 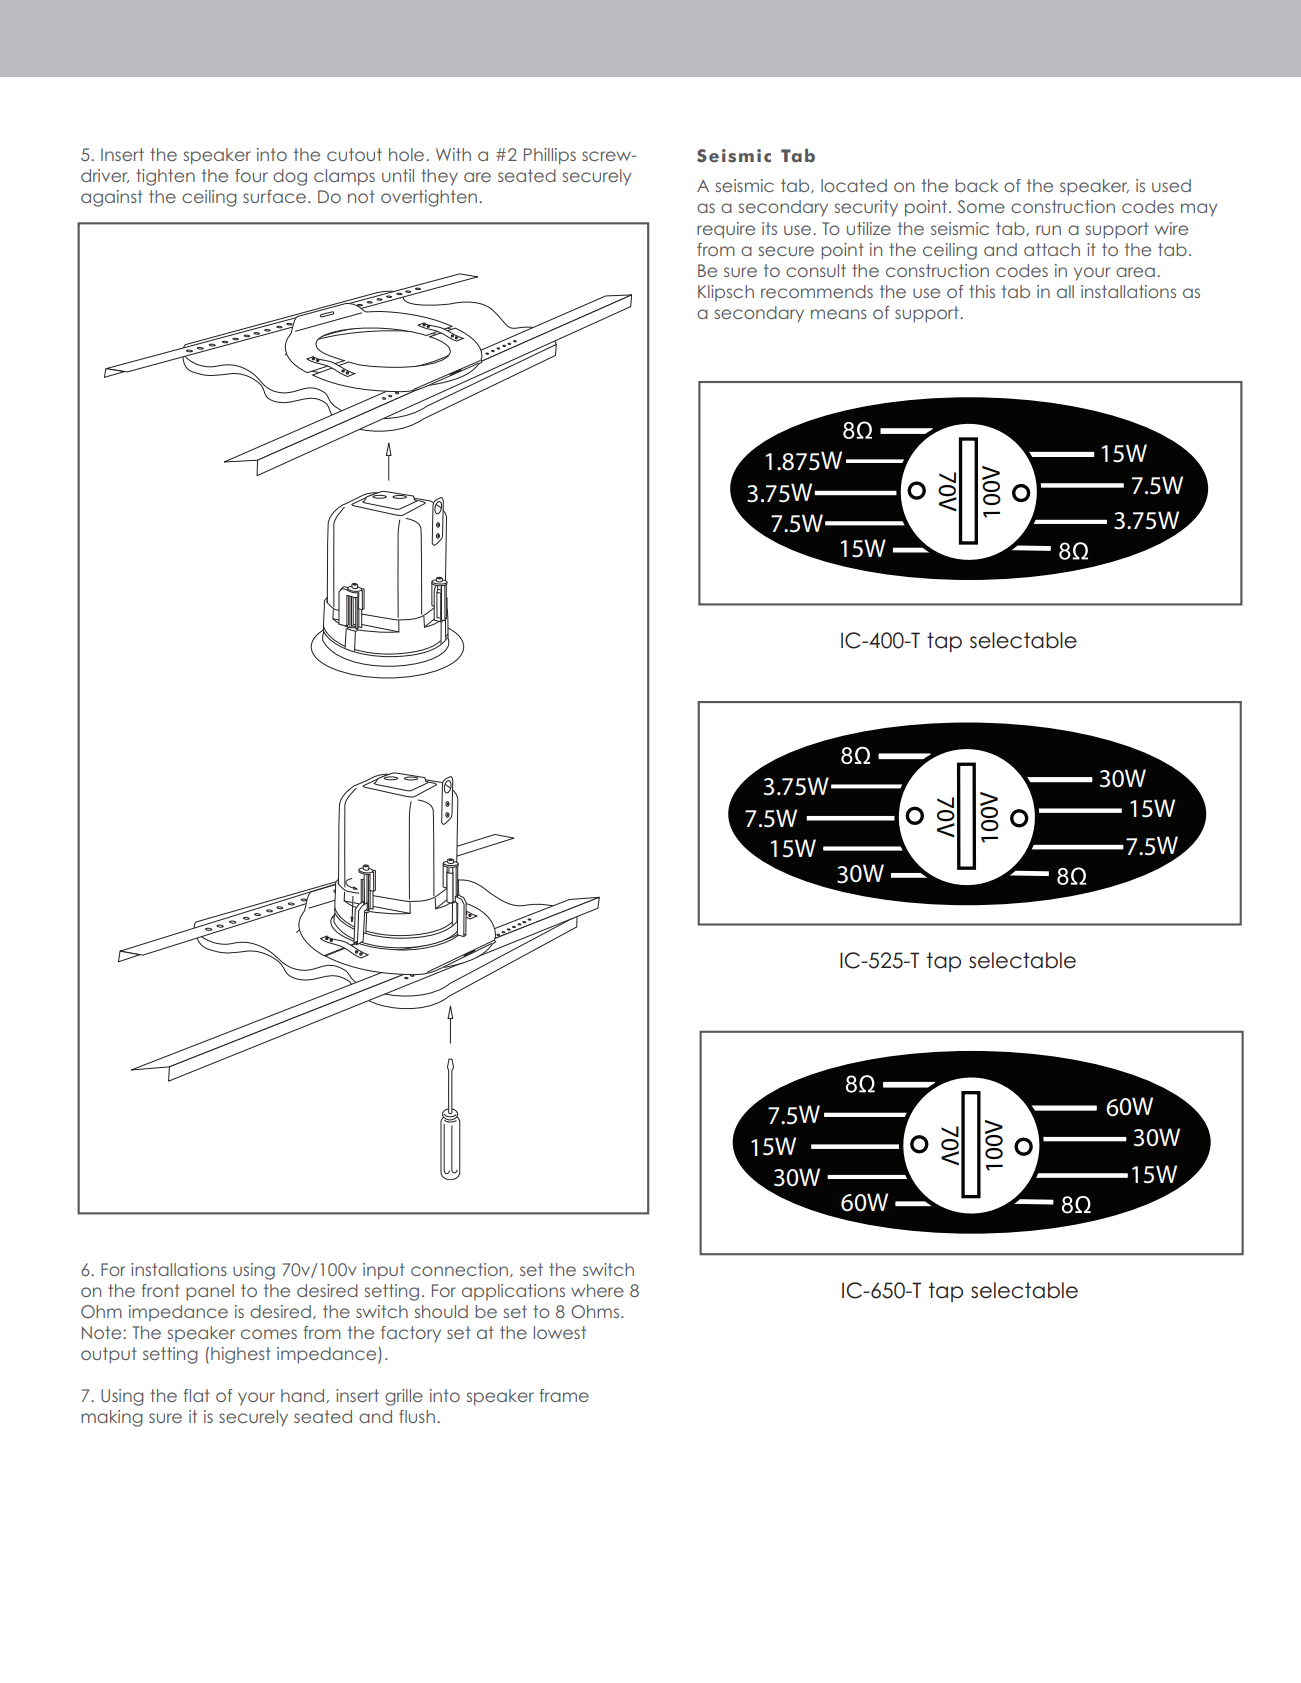 I want to click on Phillips, so click(x=550, y=156).
